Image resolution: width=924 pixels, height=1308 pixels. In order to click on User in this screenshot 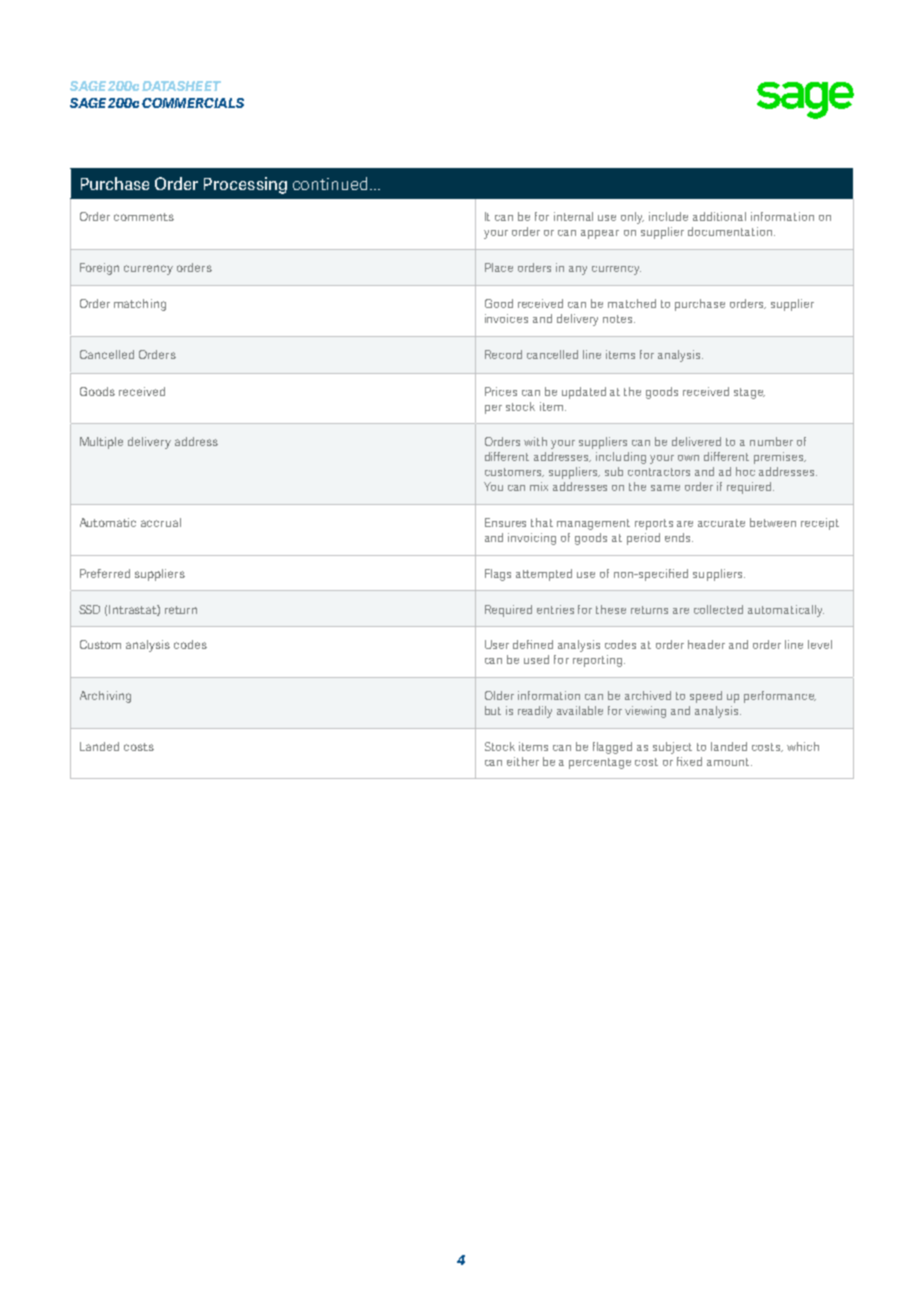, I will do `click(497, 644)`.
